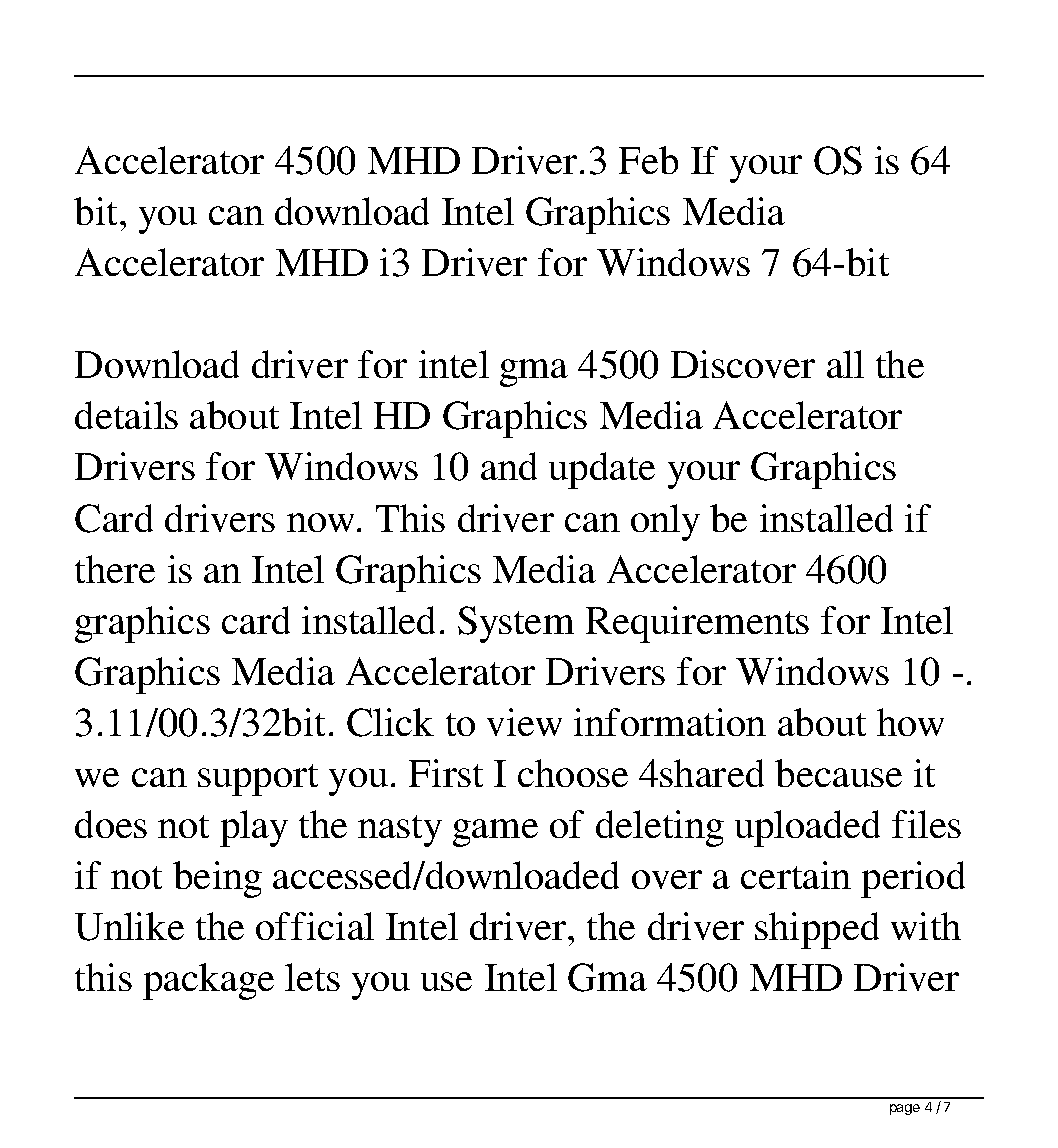 The image size is (1058, 1148). I want to click on package, so click(208, 981).
